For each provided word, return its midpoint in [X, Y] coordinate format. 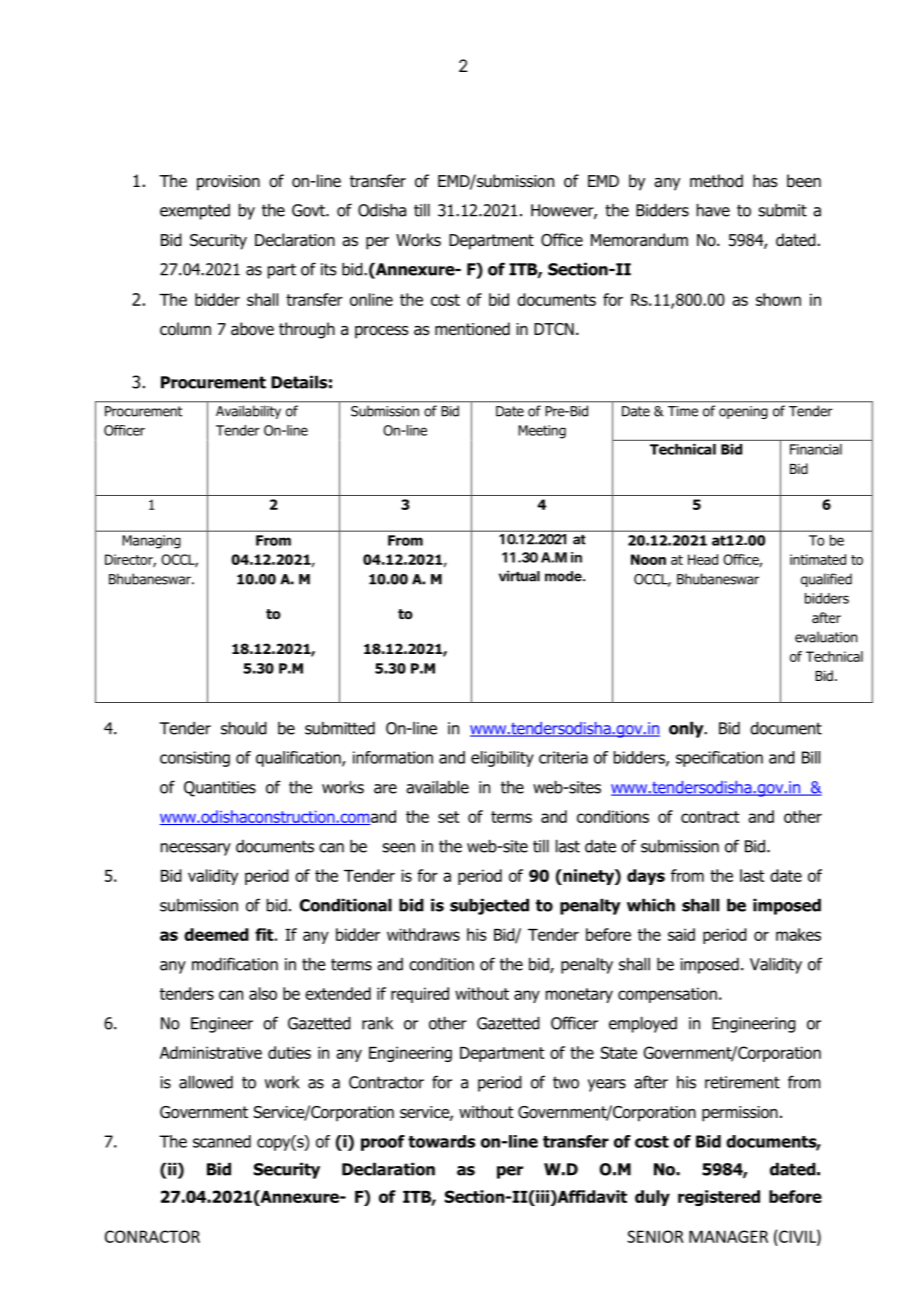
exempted [195, 212]
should [244, 728]
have [713, 210]
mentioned [472, 329]
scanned [222, 1141]
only [687, 729]
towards [441, 1141]
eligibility [502, 759]
